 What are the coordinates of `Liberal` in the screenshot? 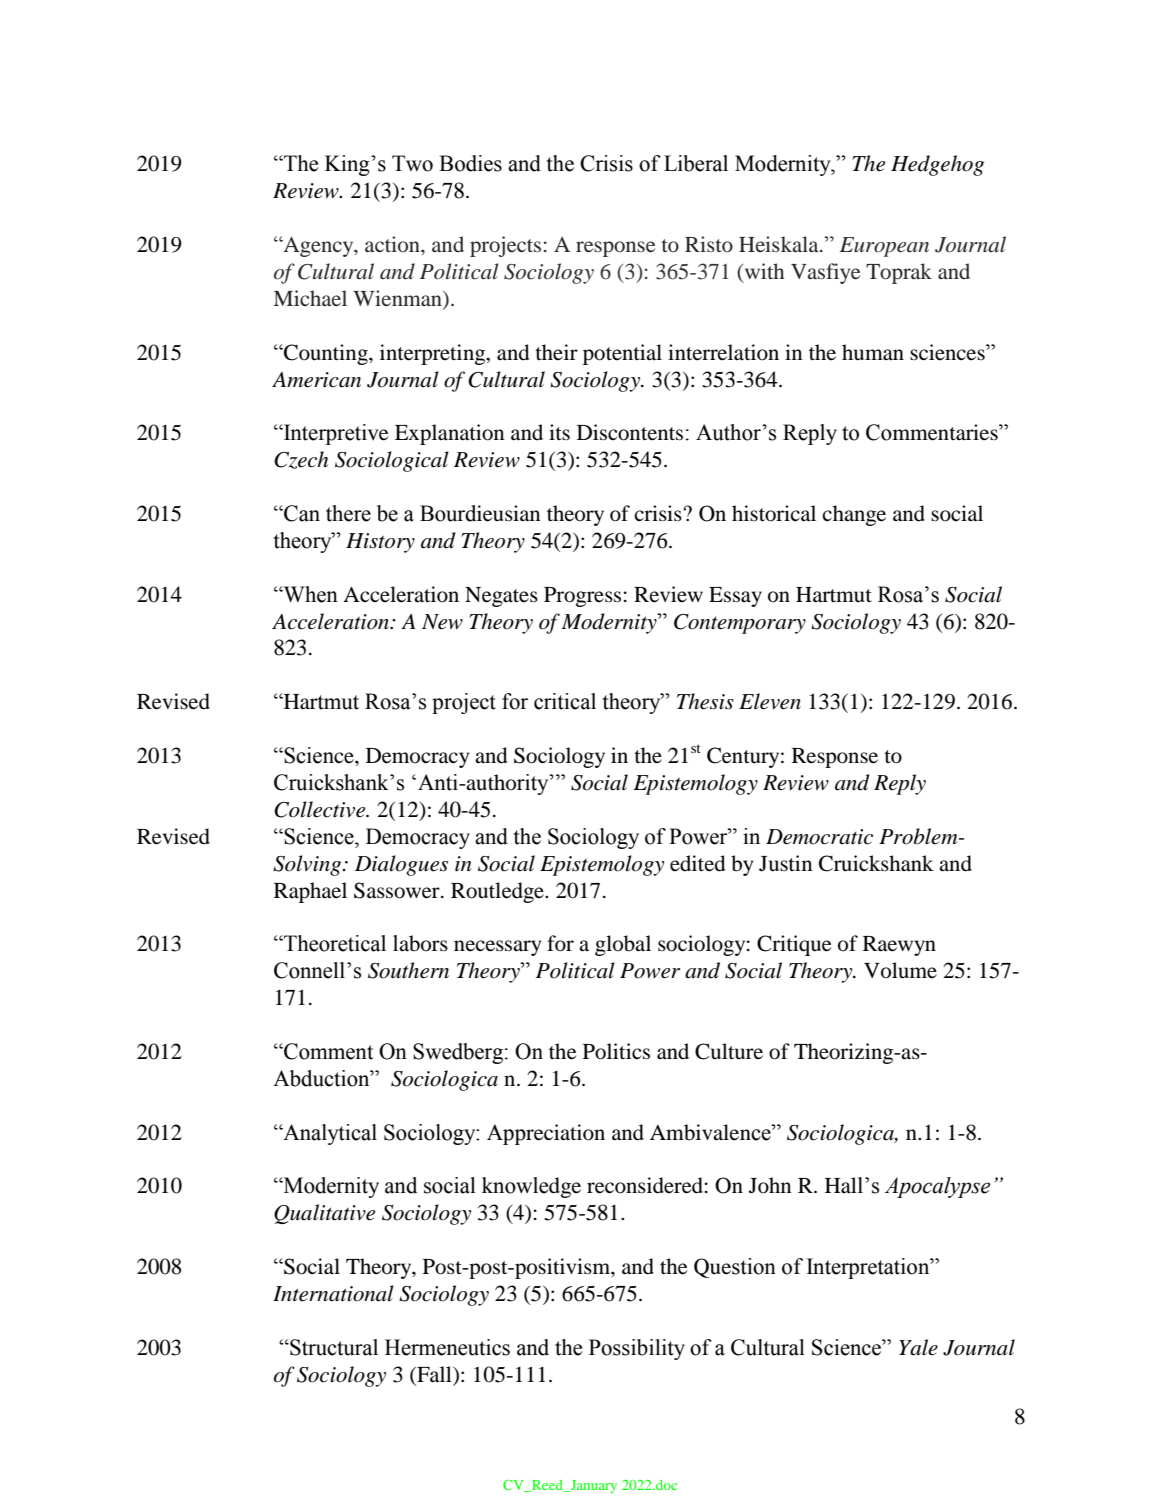 It's located at (696, 163).
